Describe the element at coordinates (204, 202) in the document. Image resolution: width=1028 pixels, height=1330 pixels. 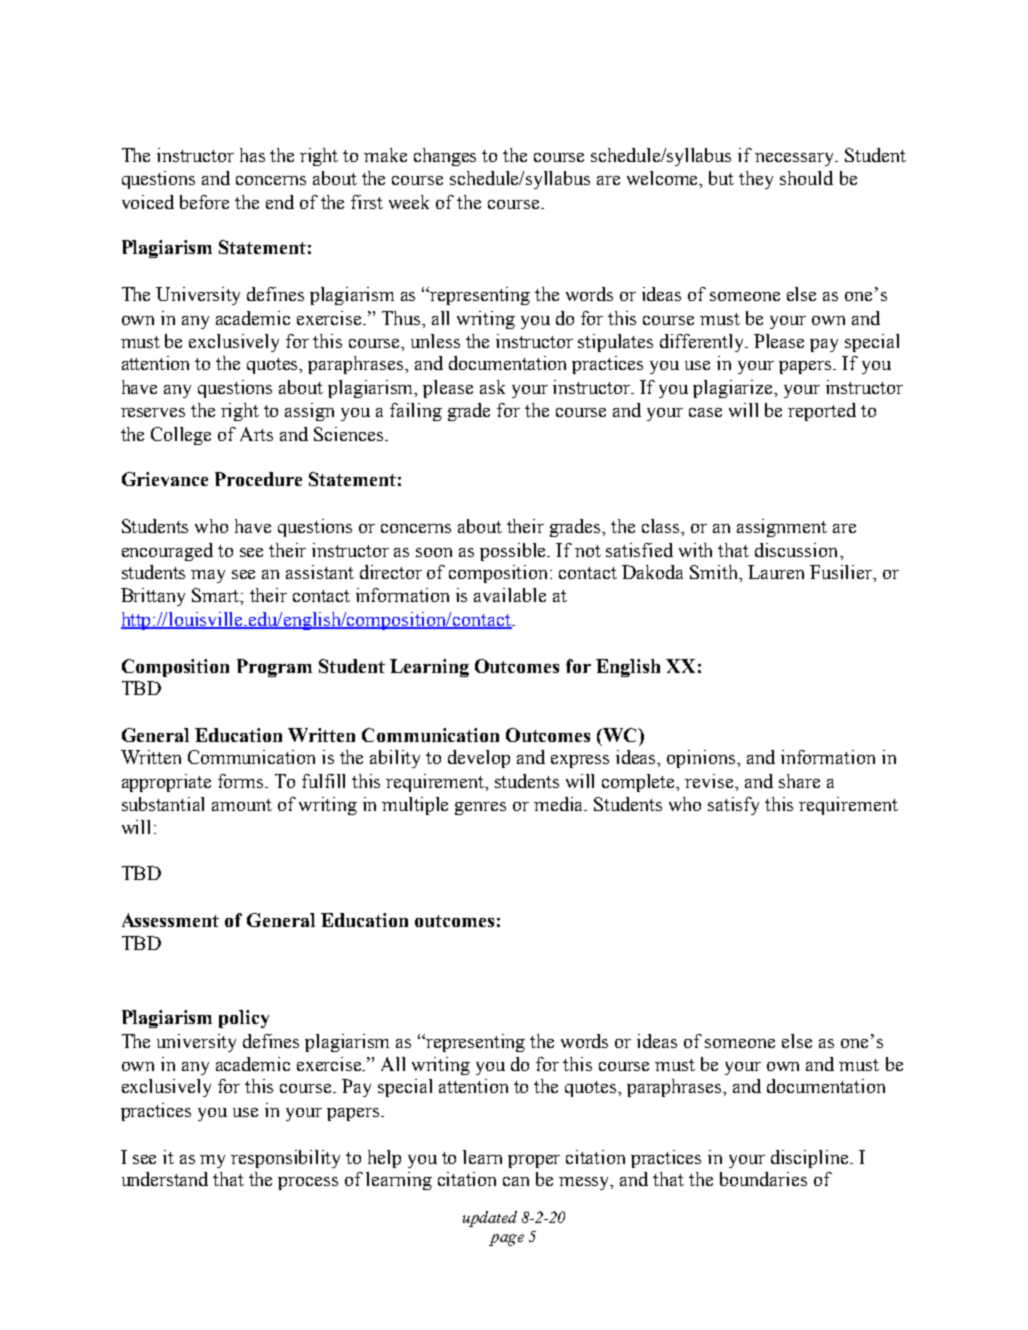
I see `before` at that location.
